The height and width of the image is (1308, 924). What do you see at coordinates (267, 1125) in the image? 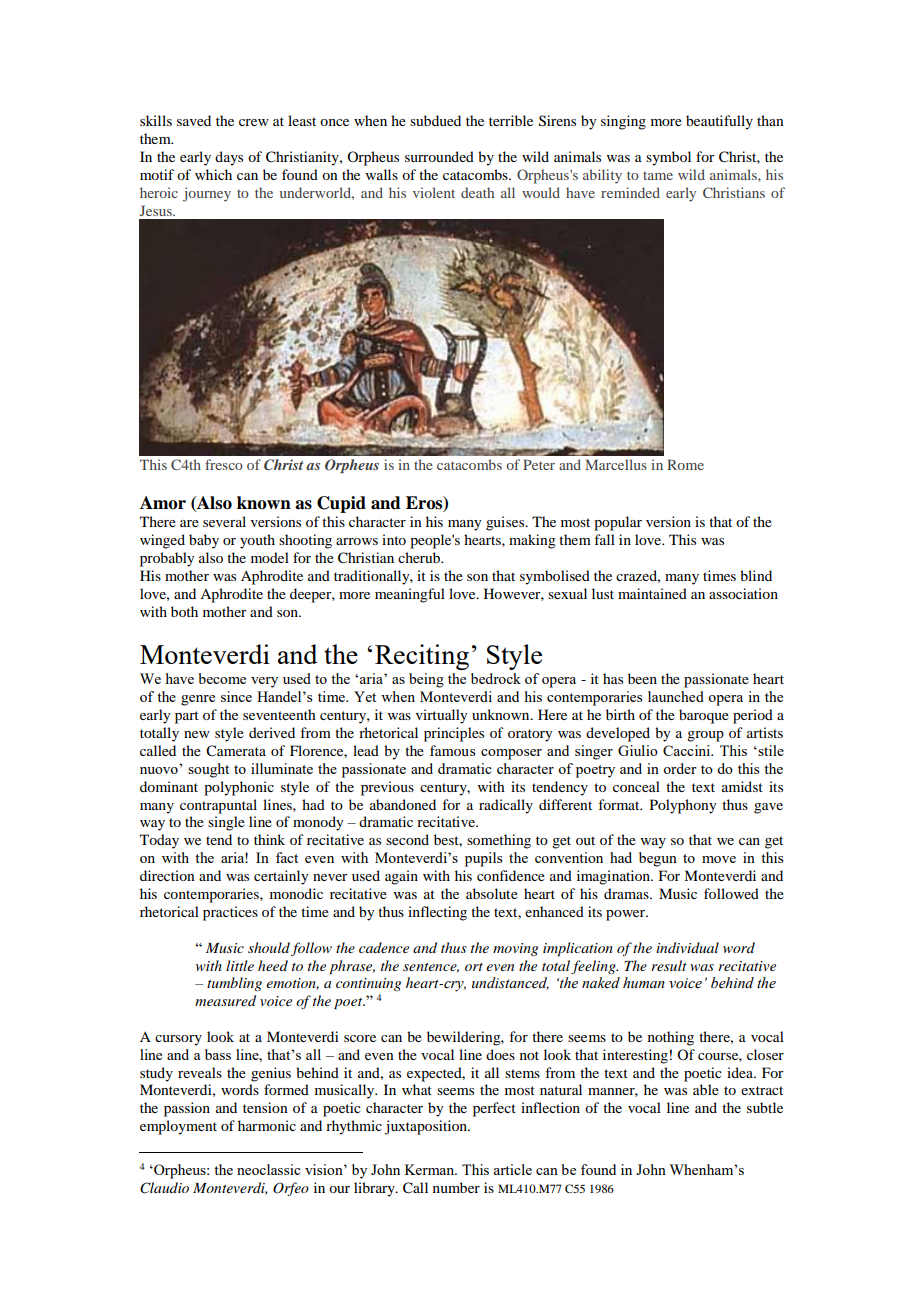
I see `harmonic` at bounding box center [267, 1125].
